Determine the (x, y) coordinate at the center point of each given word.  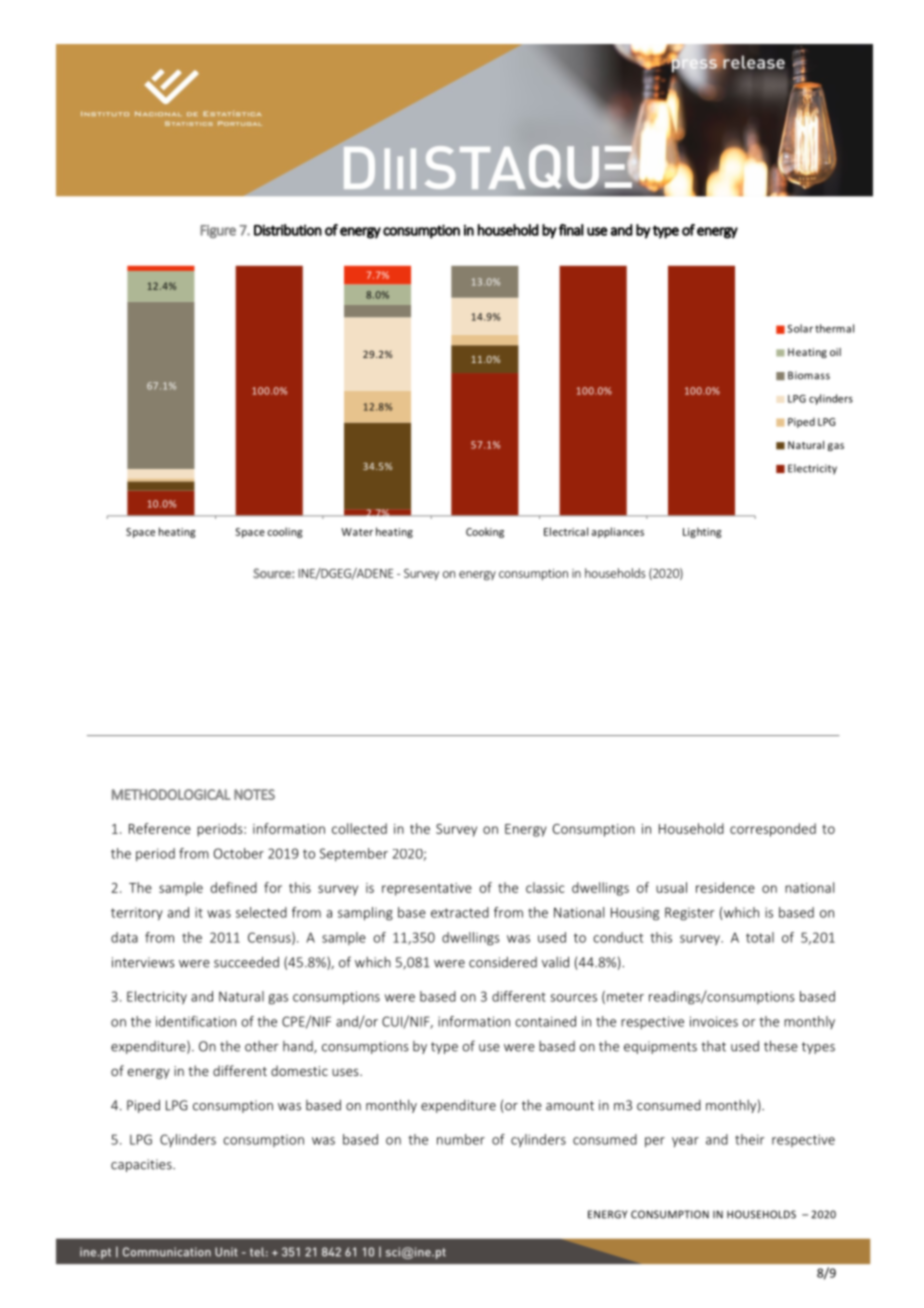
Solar (800, 328)
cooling (285, 532)
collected (359, 828)
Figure (218, 231)
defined (234, 887)
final (571, 230)
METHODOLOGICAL (171, 794)
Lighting (702, 532)
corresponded (773, 830)
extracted (460, 912)
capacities (142, 1165)
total (760, 937)
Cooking (485, 532)
